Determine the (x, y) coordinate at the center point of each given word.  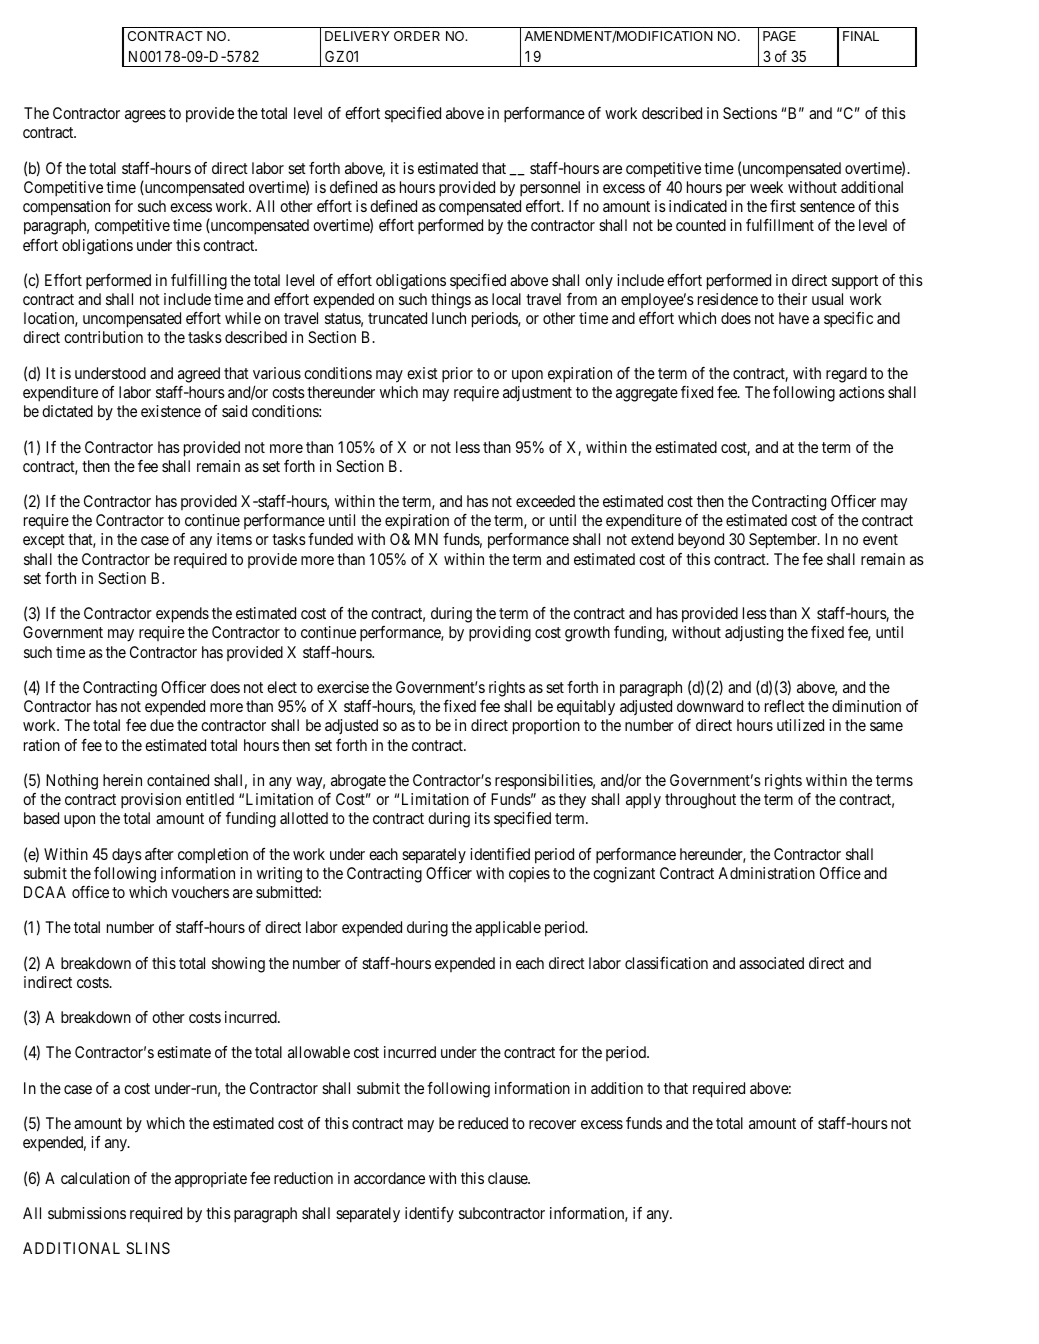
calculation (95, 1178)
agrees (145, 116)
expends (182, 615)
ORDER (417, 36)
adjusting (754, 634)
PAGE (779, 36)
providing (500, 634)
